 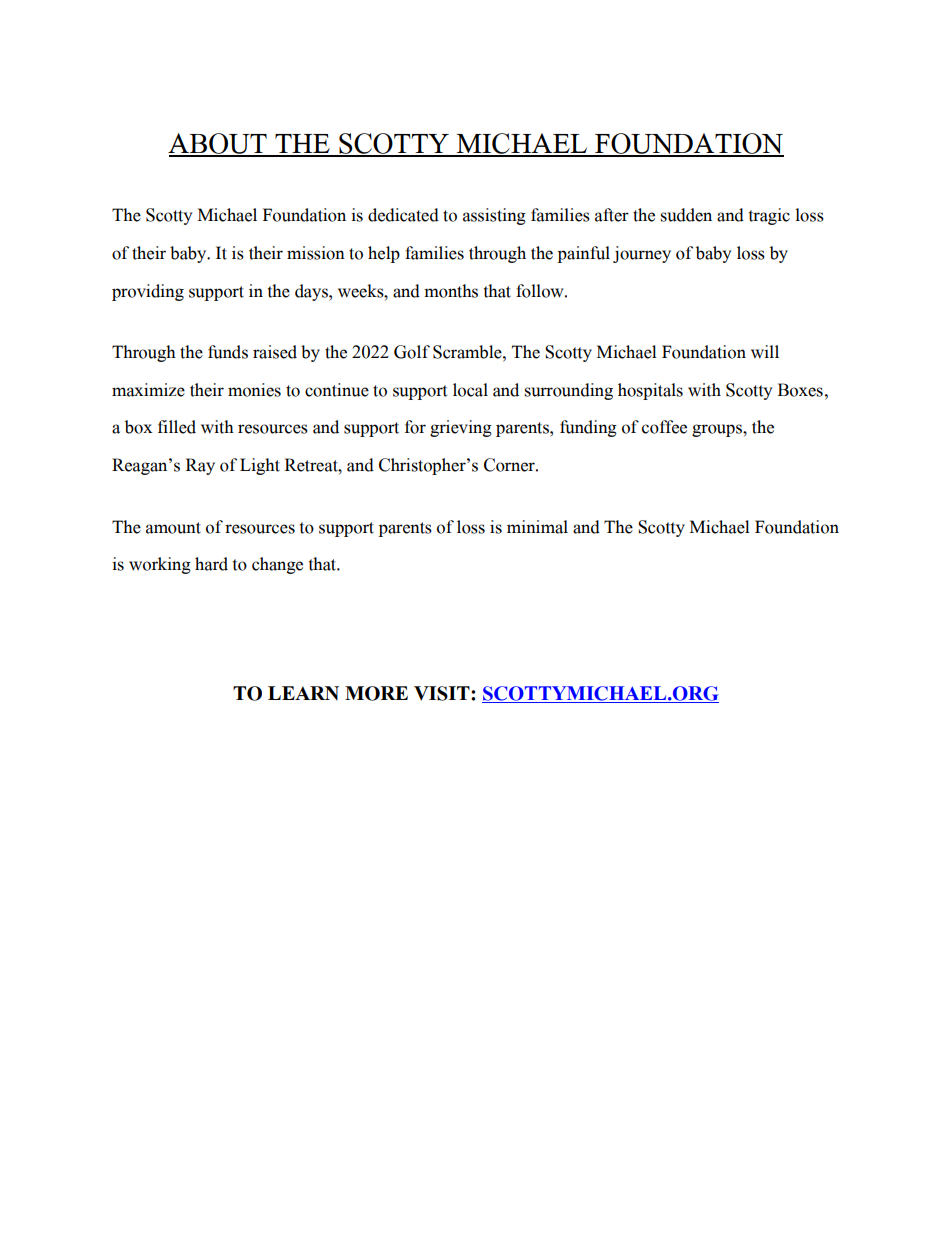 What do you see at coordinates (686, 215) in the document?
I see `sudden` at bounding box center [686, 215].
